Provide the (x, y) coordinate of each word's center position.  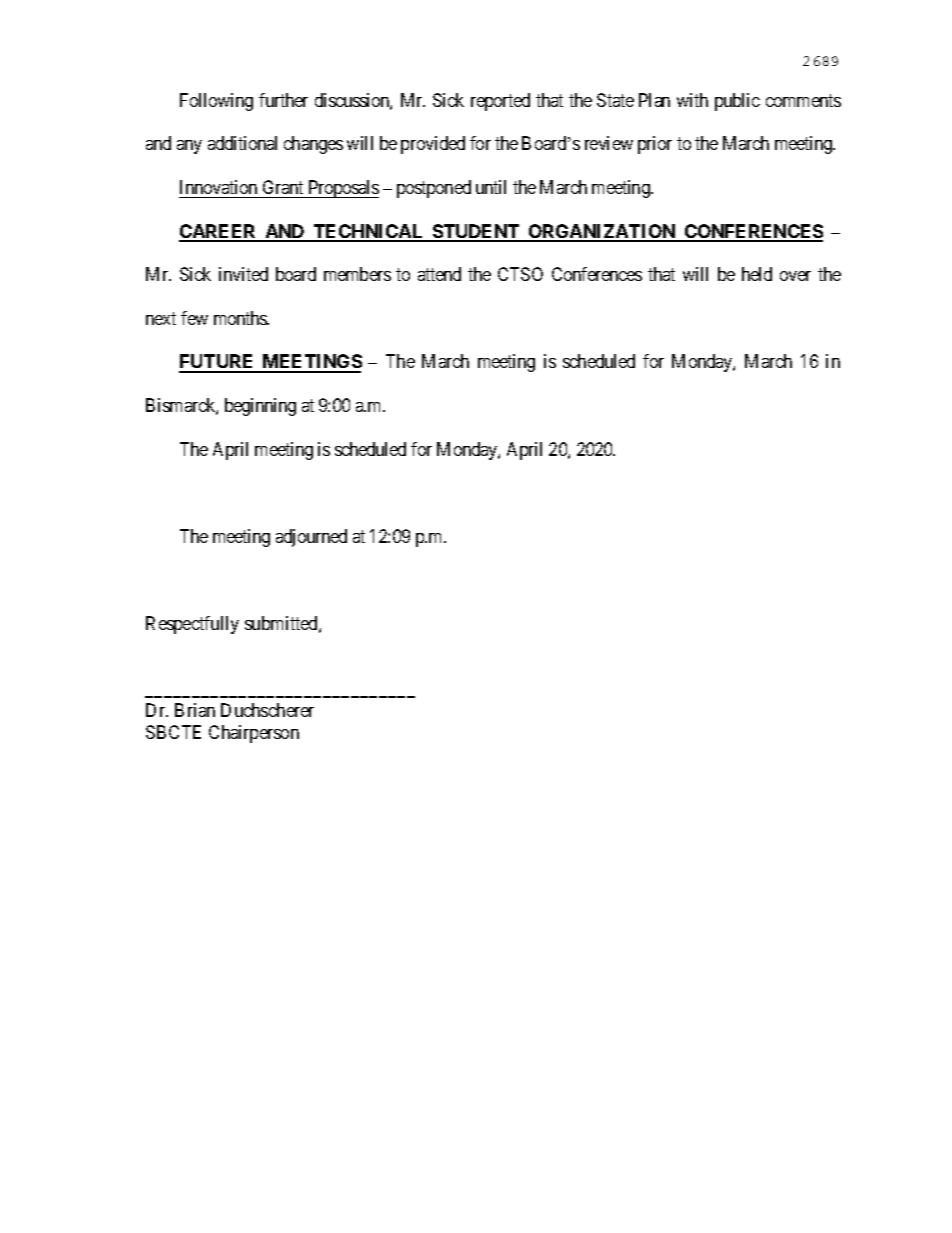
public (737, 102)
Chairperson (254, 734)
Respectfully (192, 625)
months (241, 318)
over (795, 276)
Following (216, 102)
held (757, 274)
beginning (260, 407)
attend (439, 274)
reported (500, 102)
